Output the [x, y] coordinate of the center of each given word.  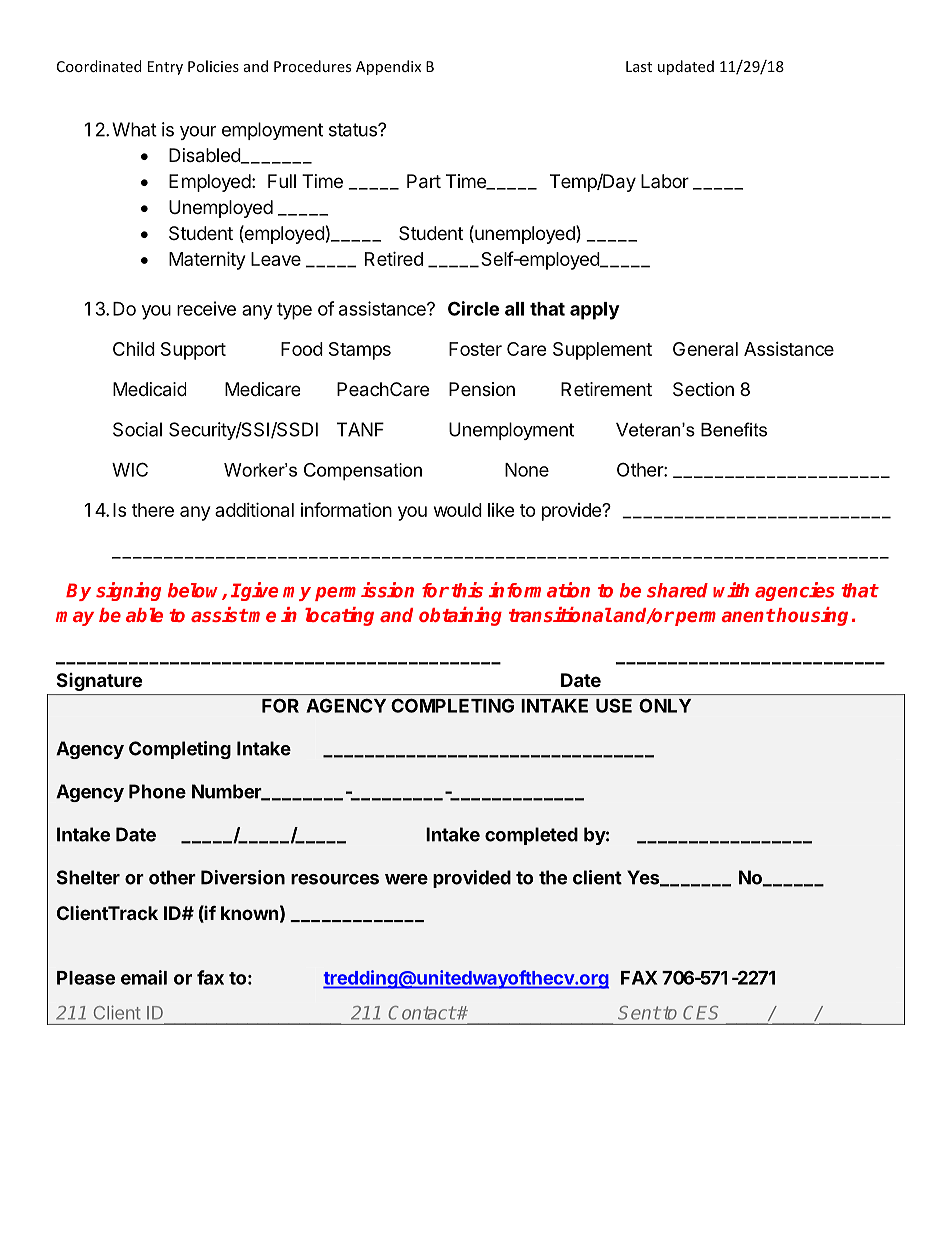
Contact [422, 1013]
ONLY [665, 706]
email [144, 977]
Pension [482, 389]
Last [639, 66]
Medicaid [149, 389]
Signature [99, 682]
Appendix [388, 67]
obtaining [460, 616]
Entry [165, 68]
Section [703, 389]
